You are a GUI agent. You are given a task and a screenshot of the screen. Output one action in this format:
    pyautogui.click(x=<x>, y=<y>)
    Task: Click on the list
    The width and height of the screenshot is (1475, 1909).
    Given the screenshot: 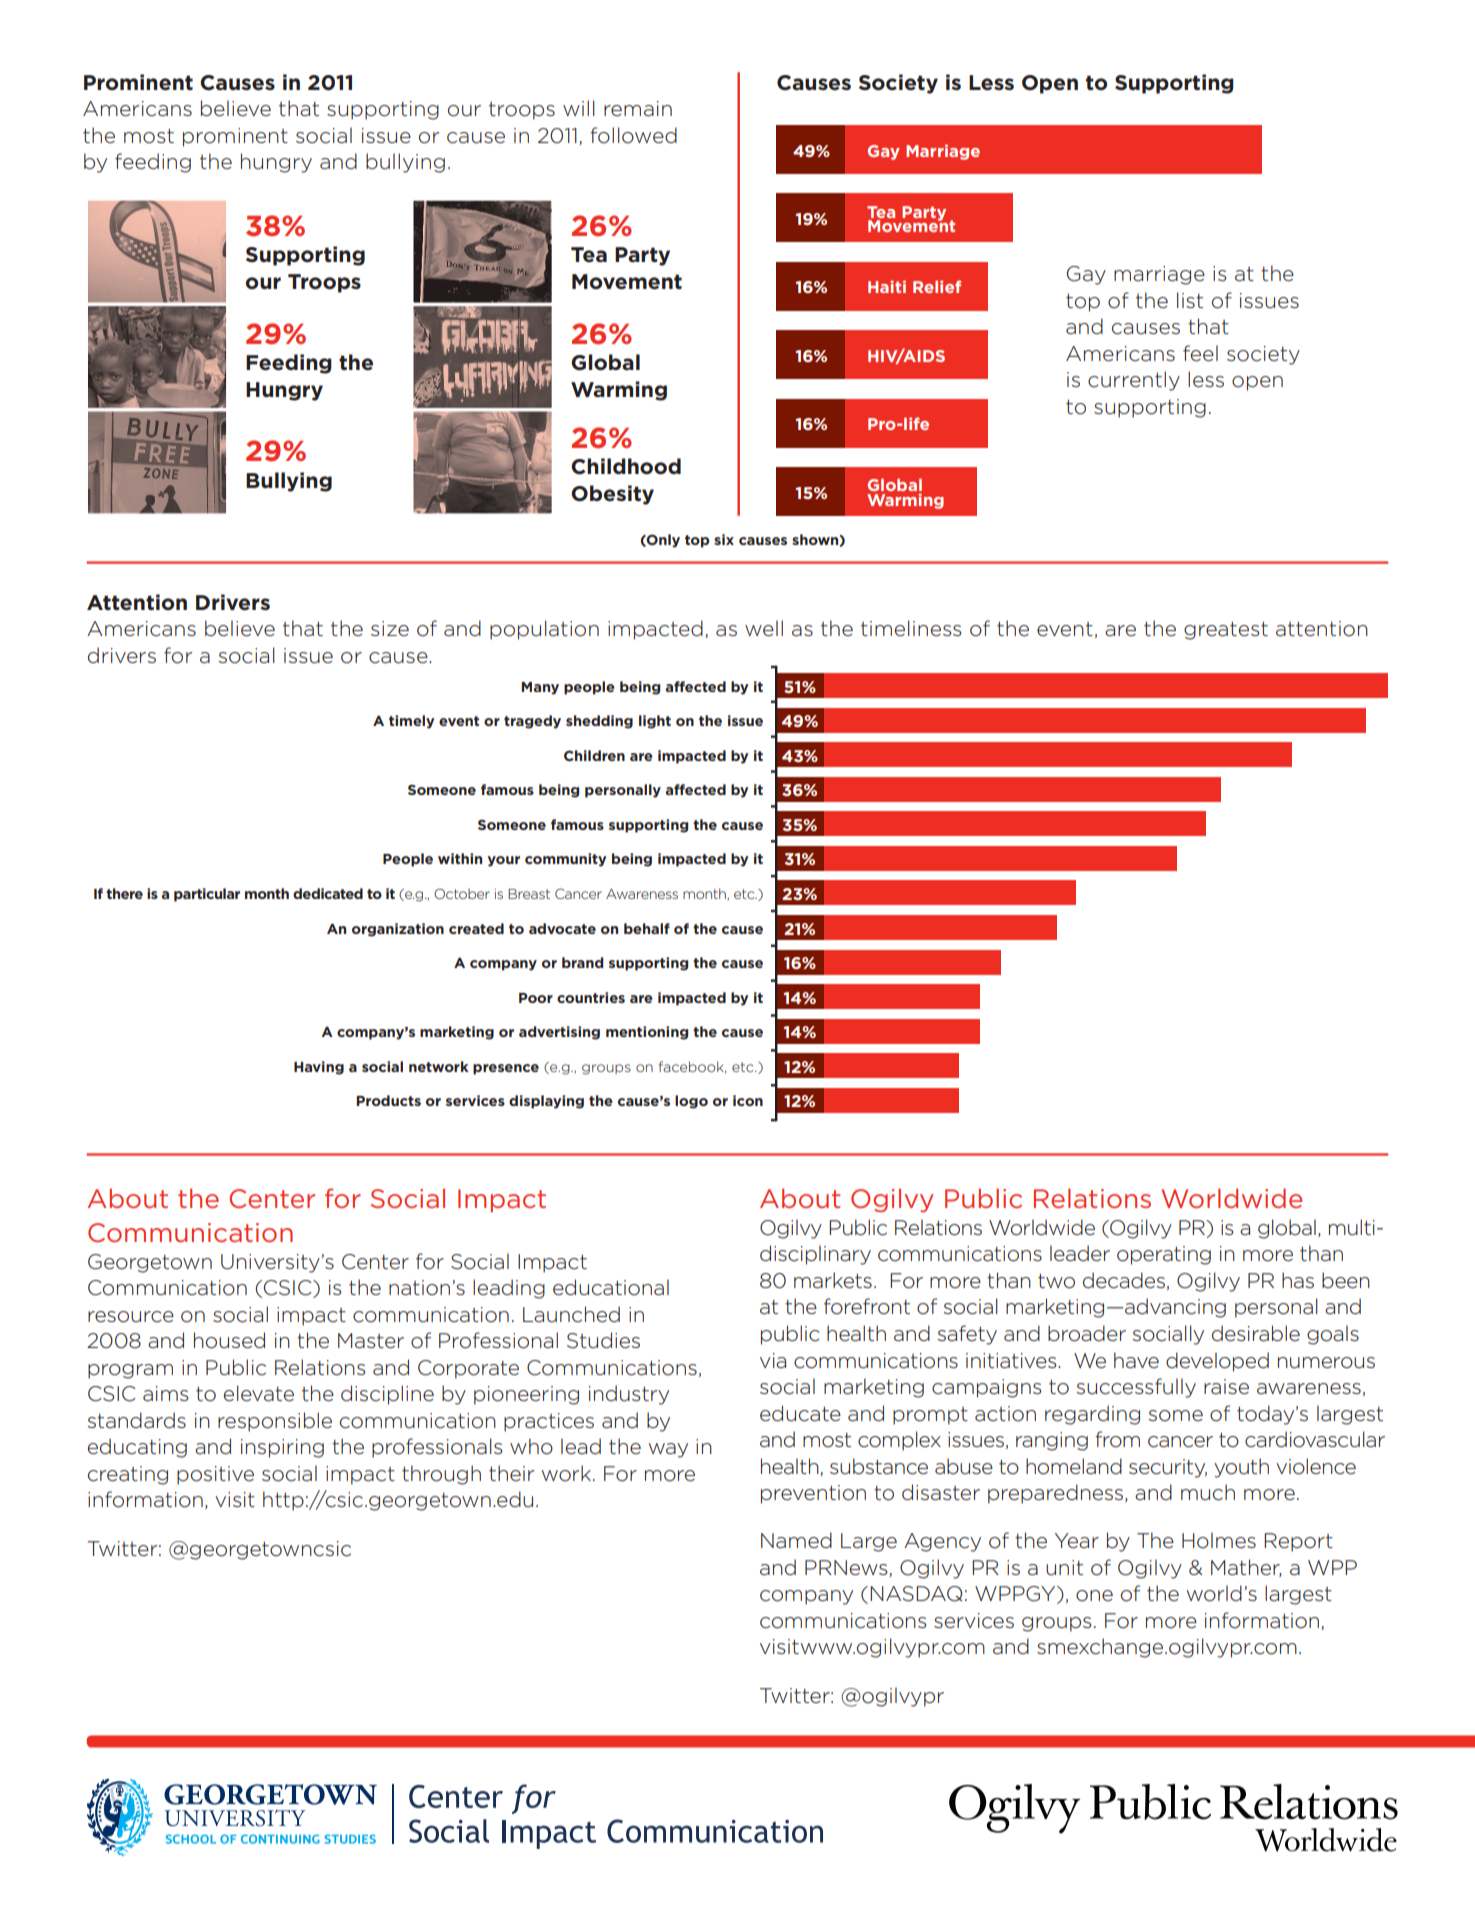 What is the action you would take?
    pyautogui.click(x=1190, y=300)
